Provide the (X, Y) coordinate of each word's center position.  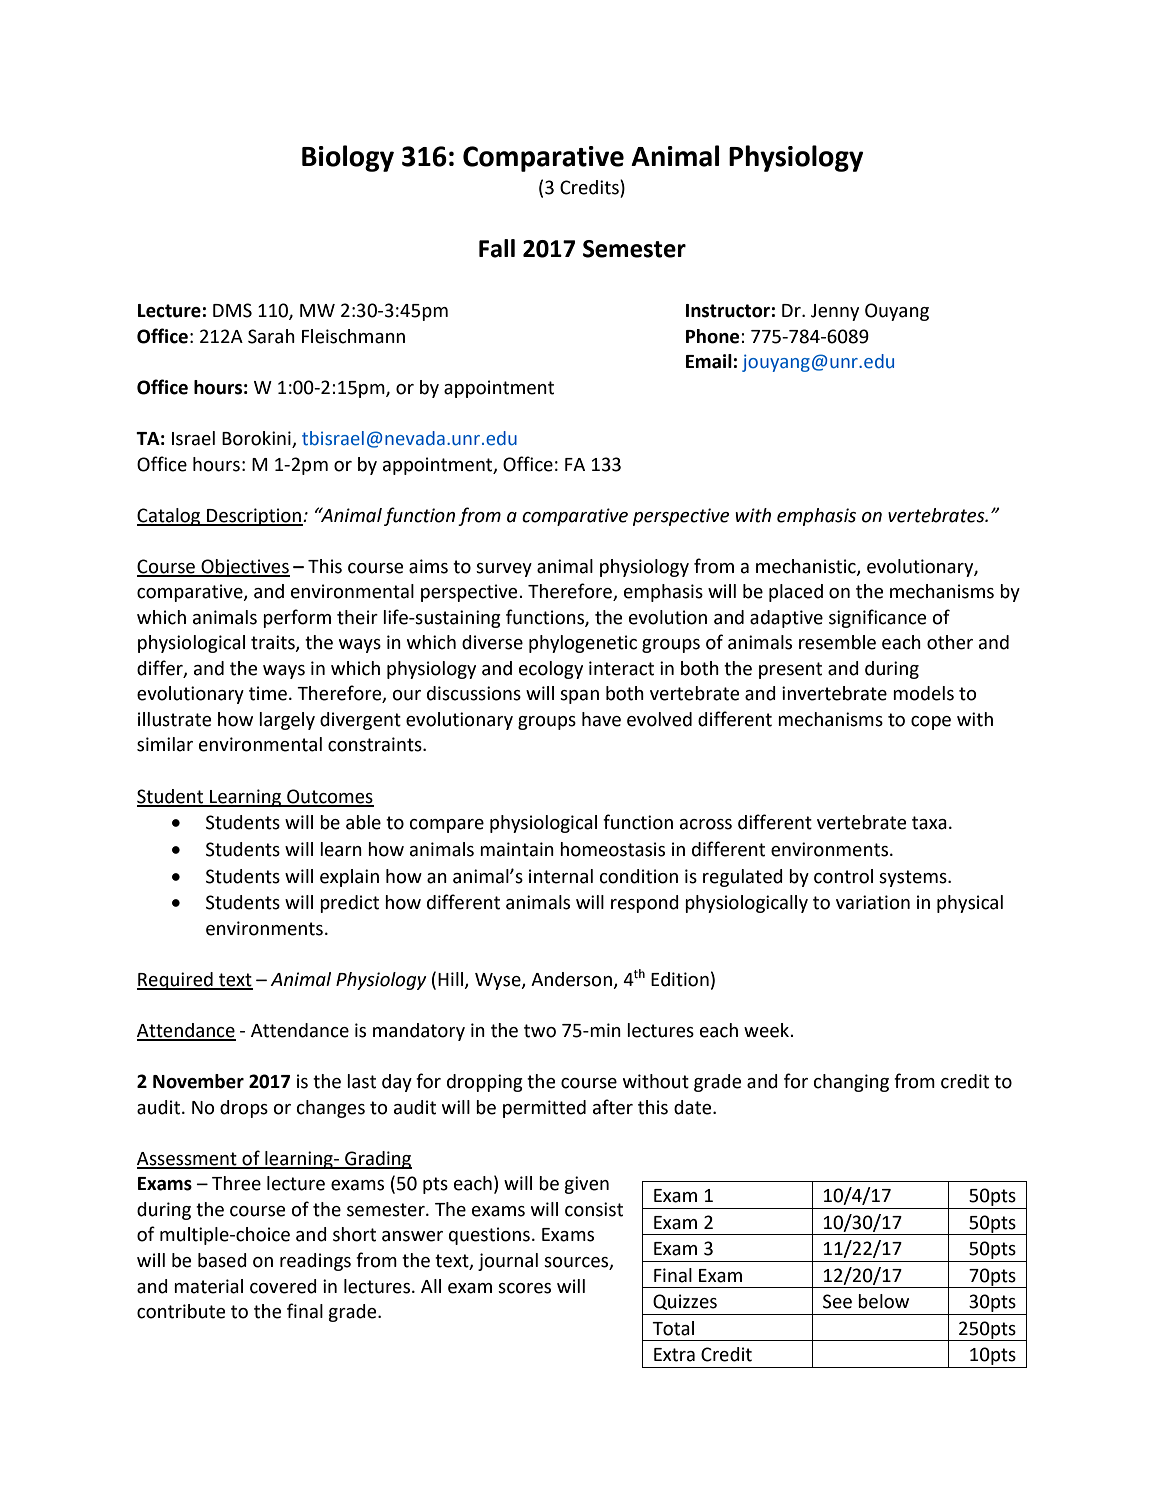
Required (176, 981)
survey (504, 570)
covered (283, 1286)
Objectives (244, 568)
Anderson (572, 980)
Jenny (835, 312)
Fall (497, 248)
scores (524, 1288)
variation (873, 902)
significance (877, 618)
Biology (348, 158)
